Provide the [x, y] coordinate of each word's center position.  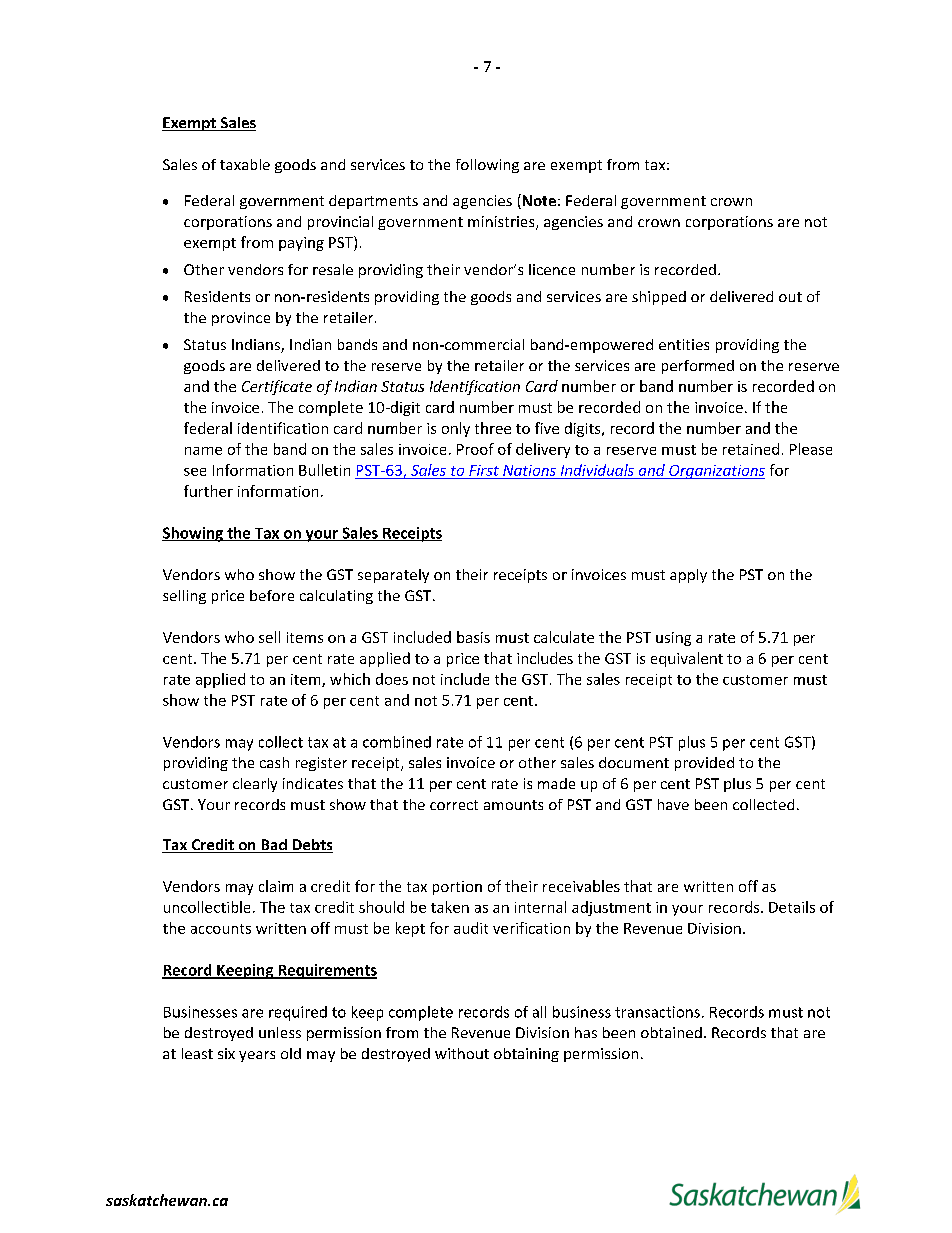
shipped [659, 298]
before [272, 595]
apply [688, 576]
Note [538, 201]
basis [473, 637]
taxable [245, 164]
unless [280, 1032]
